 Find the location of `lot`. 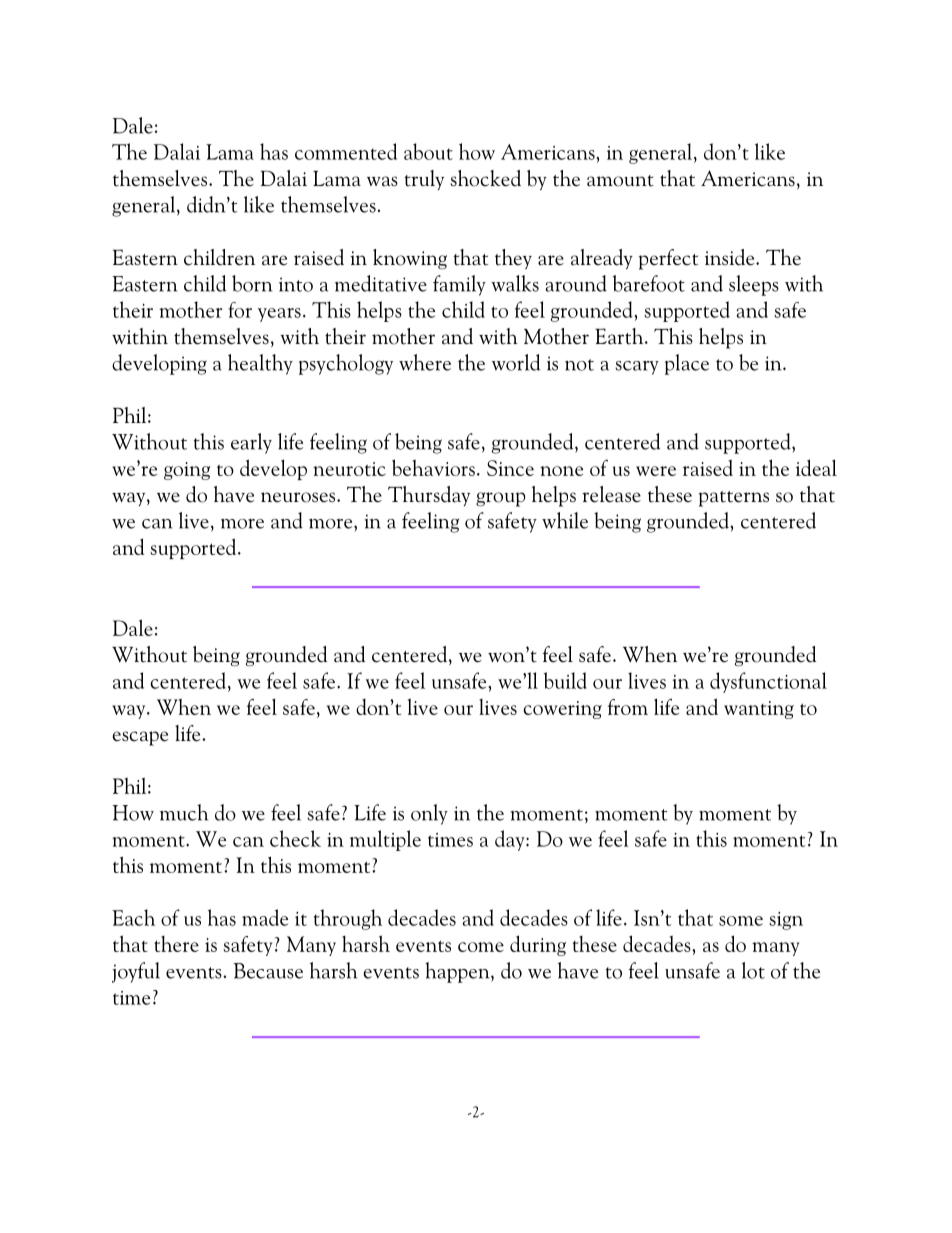

lot is located at coordinates (753, 970).
